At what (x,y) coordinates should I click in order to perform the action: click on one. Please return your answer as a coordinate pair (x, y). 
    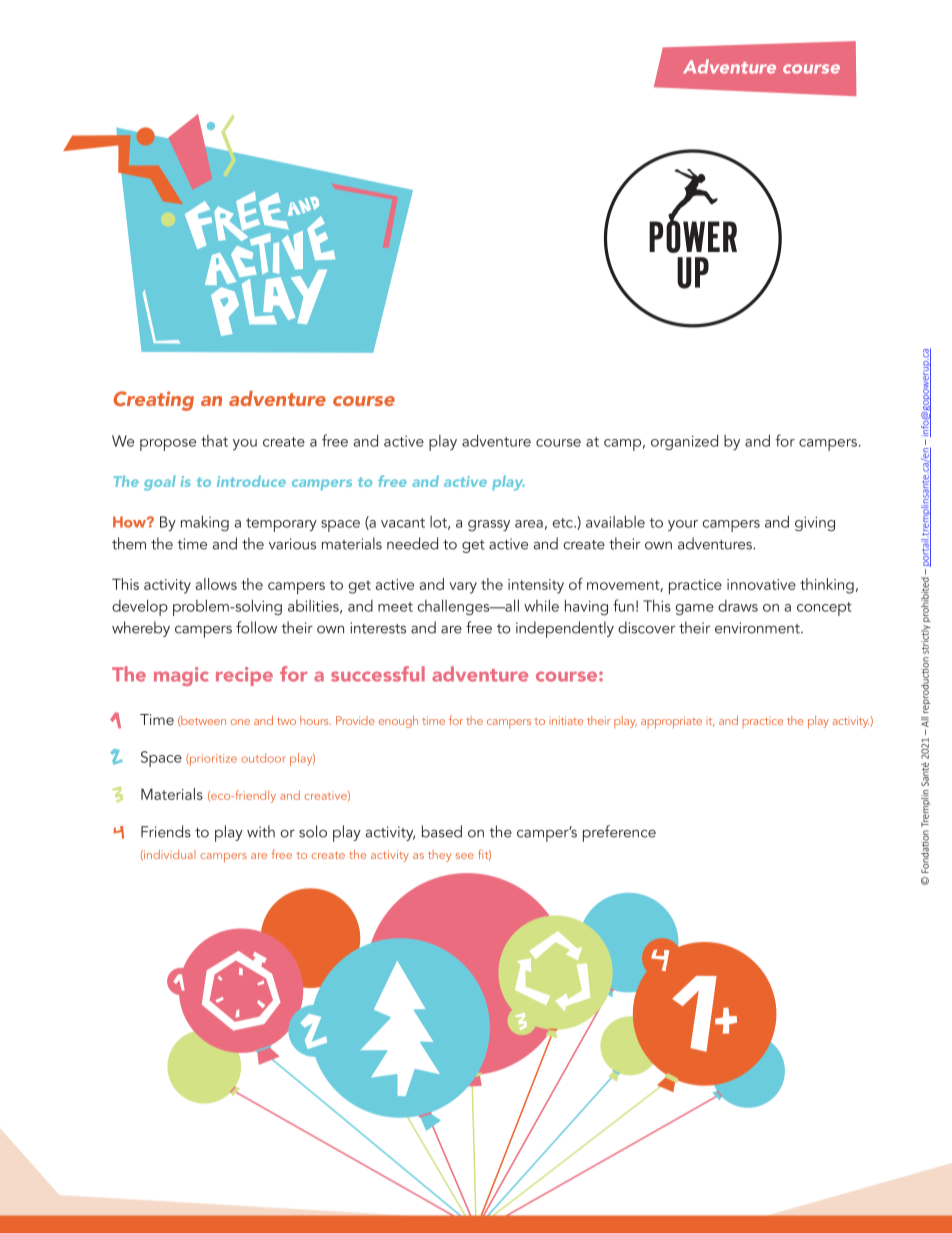
    Looking at the image, I should click on (240, 722).
